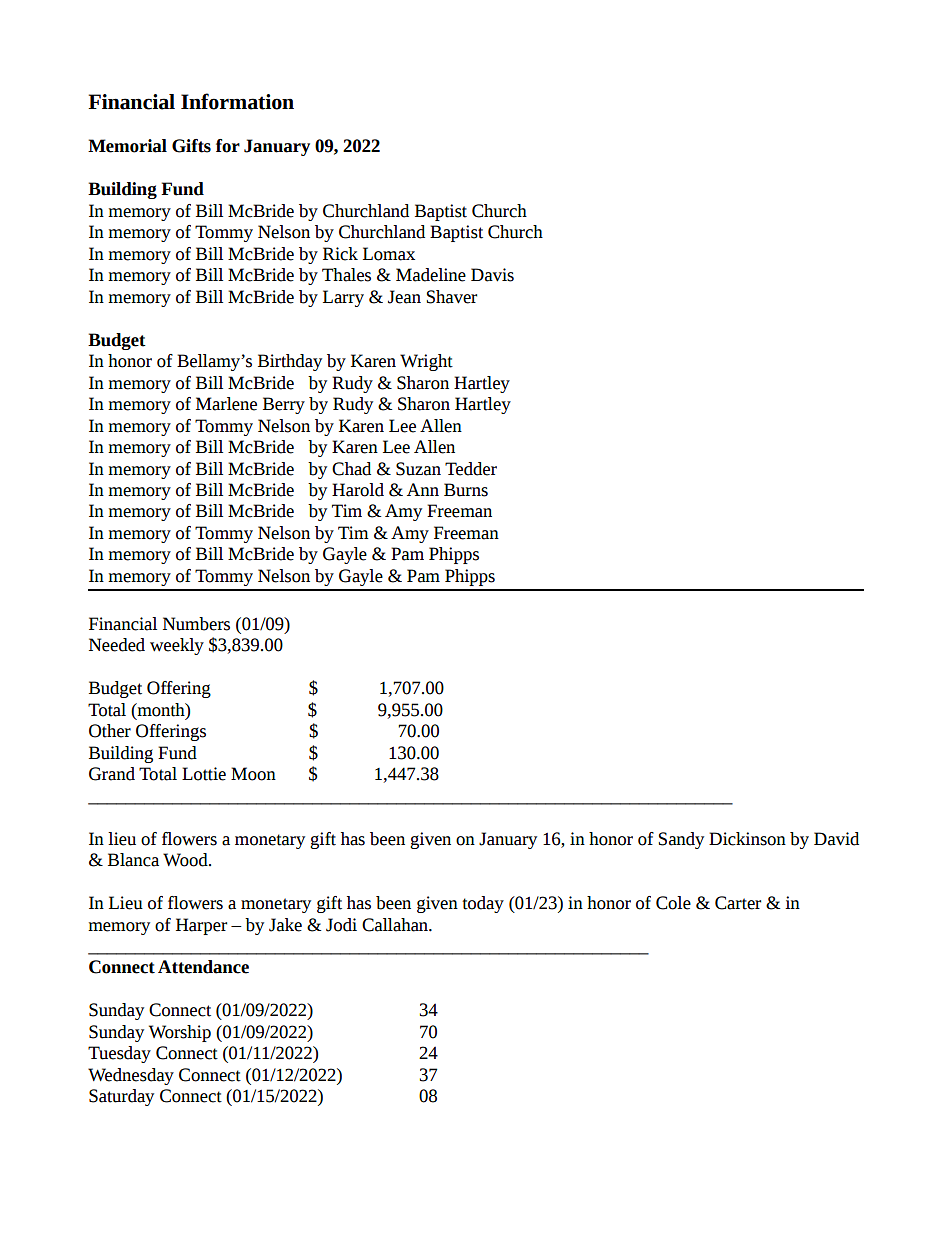 This image has height=1233, width=952. Describe the element at coordinates (180, 1033) in the image. I see `Worship` at that location.
